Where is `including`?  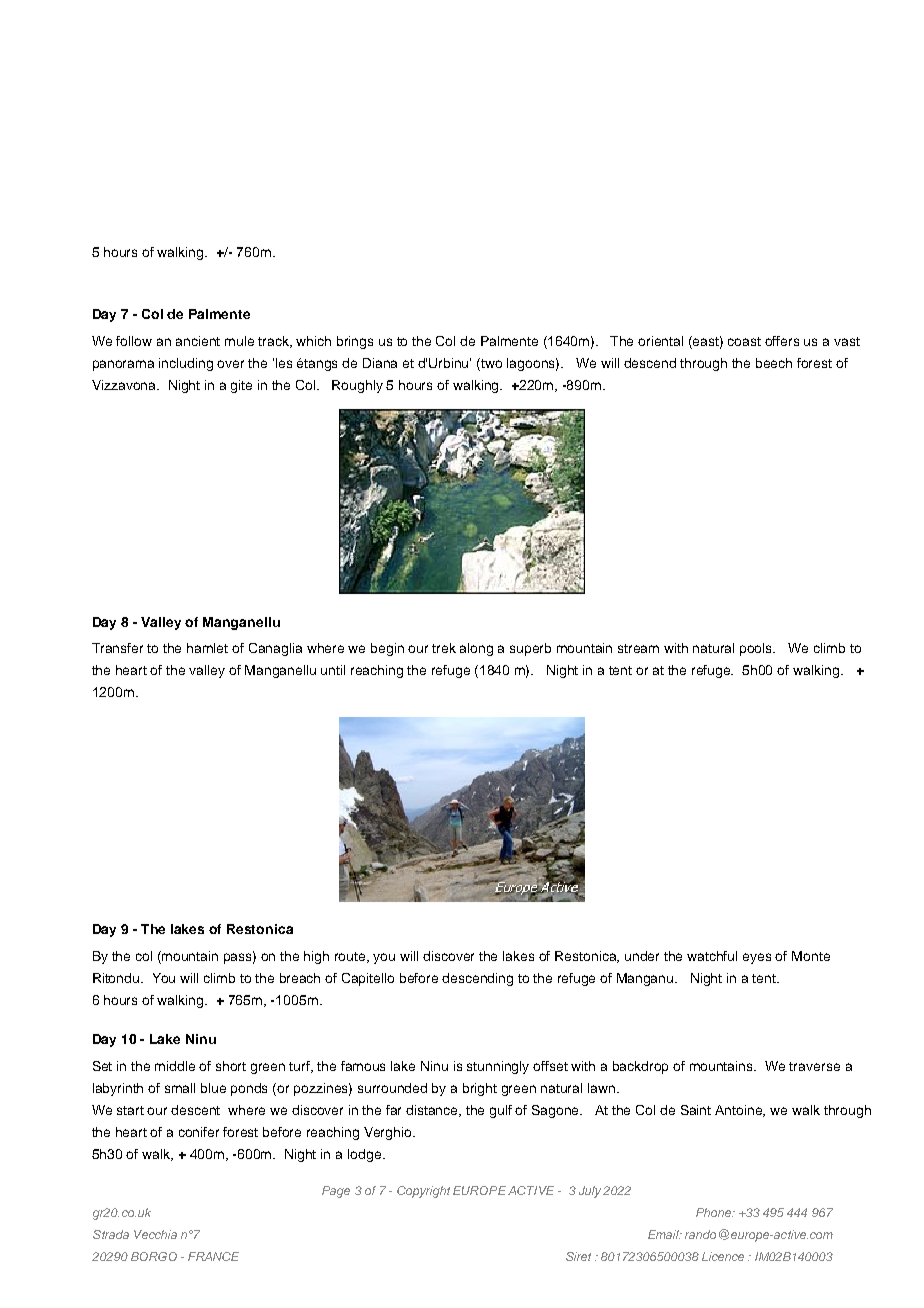
including is located at coordinates (186, 364).
